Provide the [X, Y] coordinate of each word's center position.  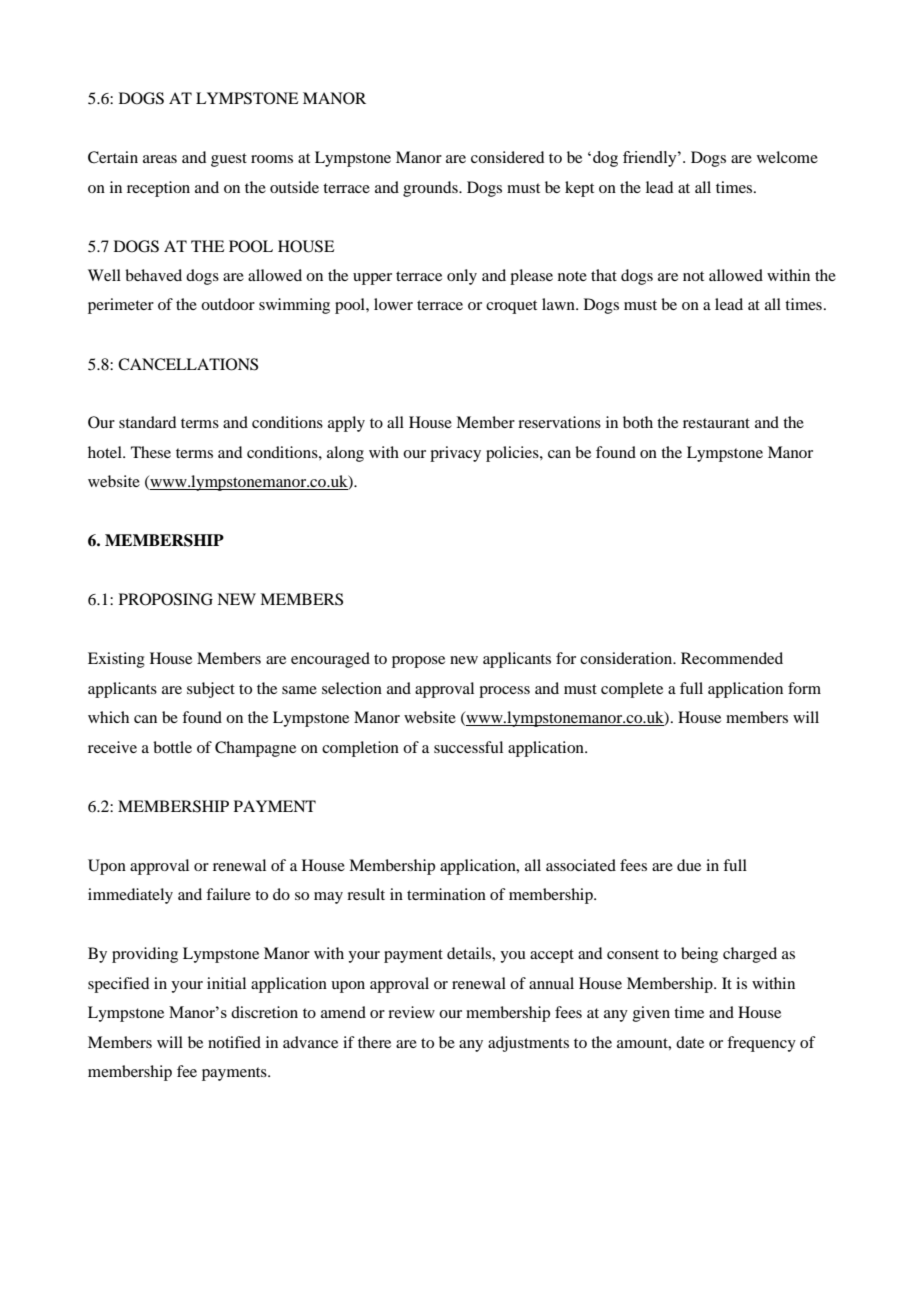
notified [234, 1042]
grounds [431, 189]
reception [158, 189]
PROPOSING [166, 599]
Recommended [732, 658]
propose [418, 662]
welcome [787, 157]
